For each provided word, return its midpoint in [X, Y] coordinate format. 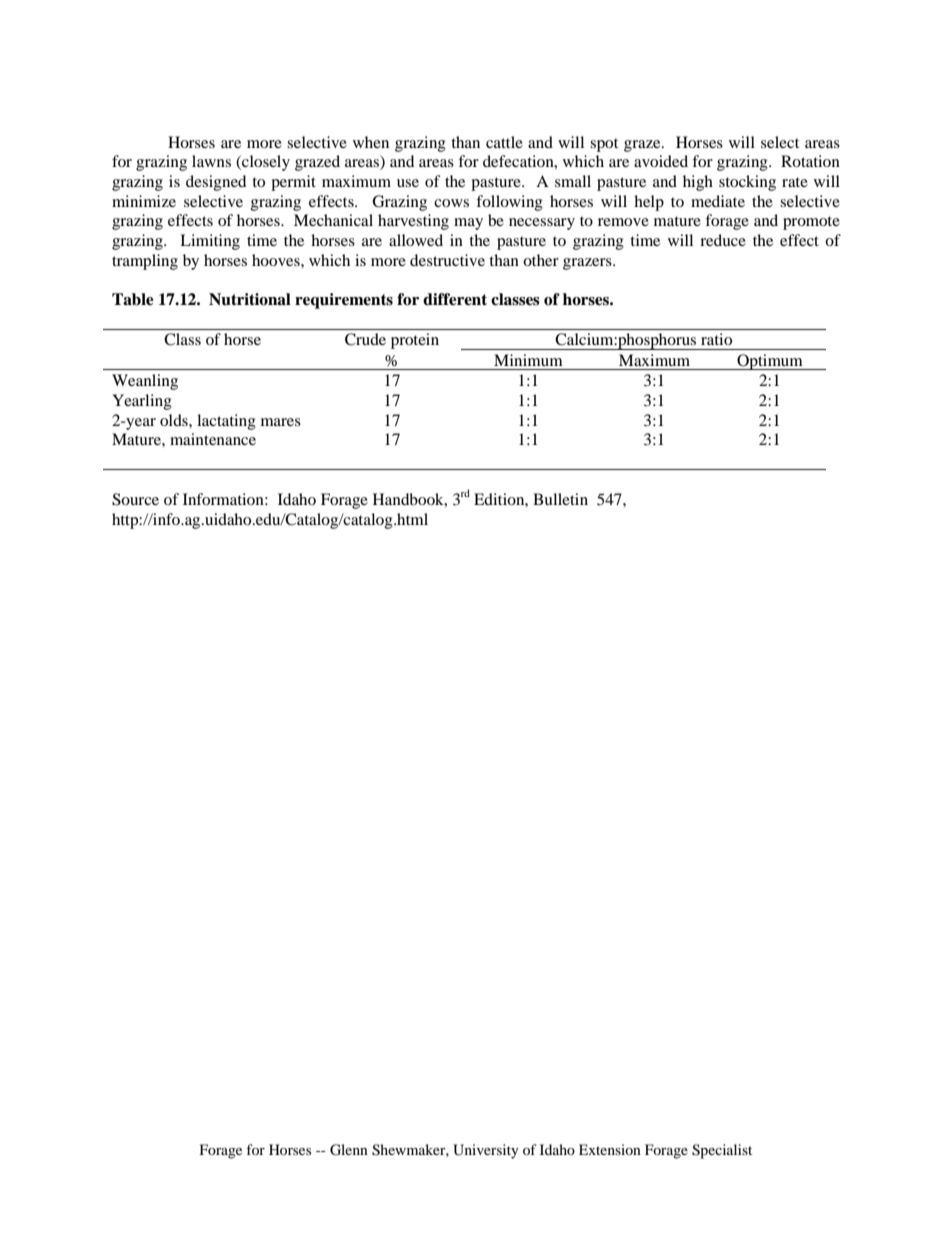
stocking [747, 183]
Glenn [349, 1150]
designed [216, 183]
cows [451, 203]
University [486, 1151]
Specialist [722, 1151]
